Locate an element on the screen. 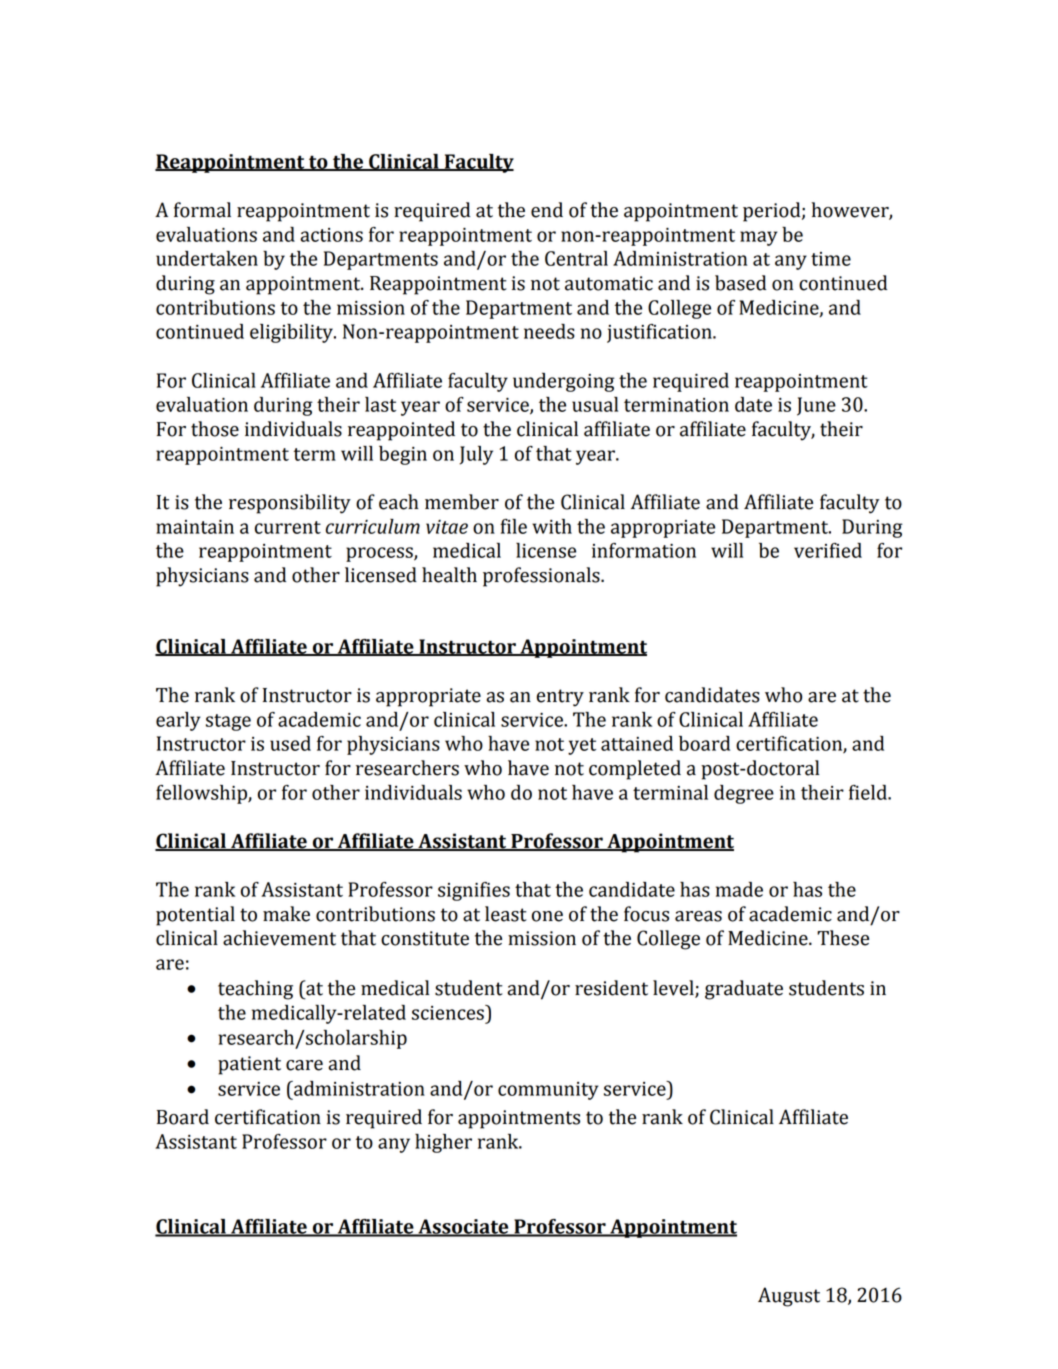  professionals is located at coordinates (542, 577).
